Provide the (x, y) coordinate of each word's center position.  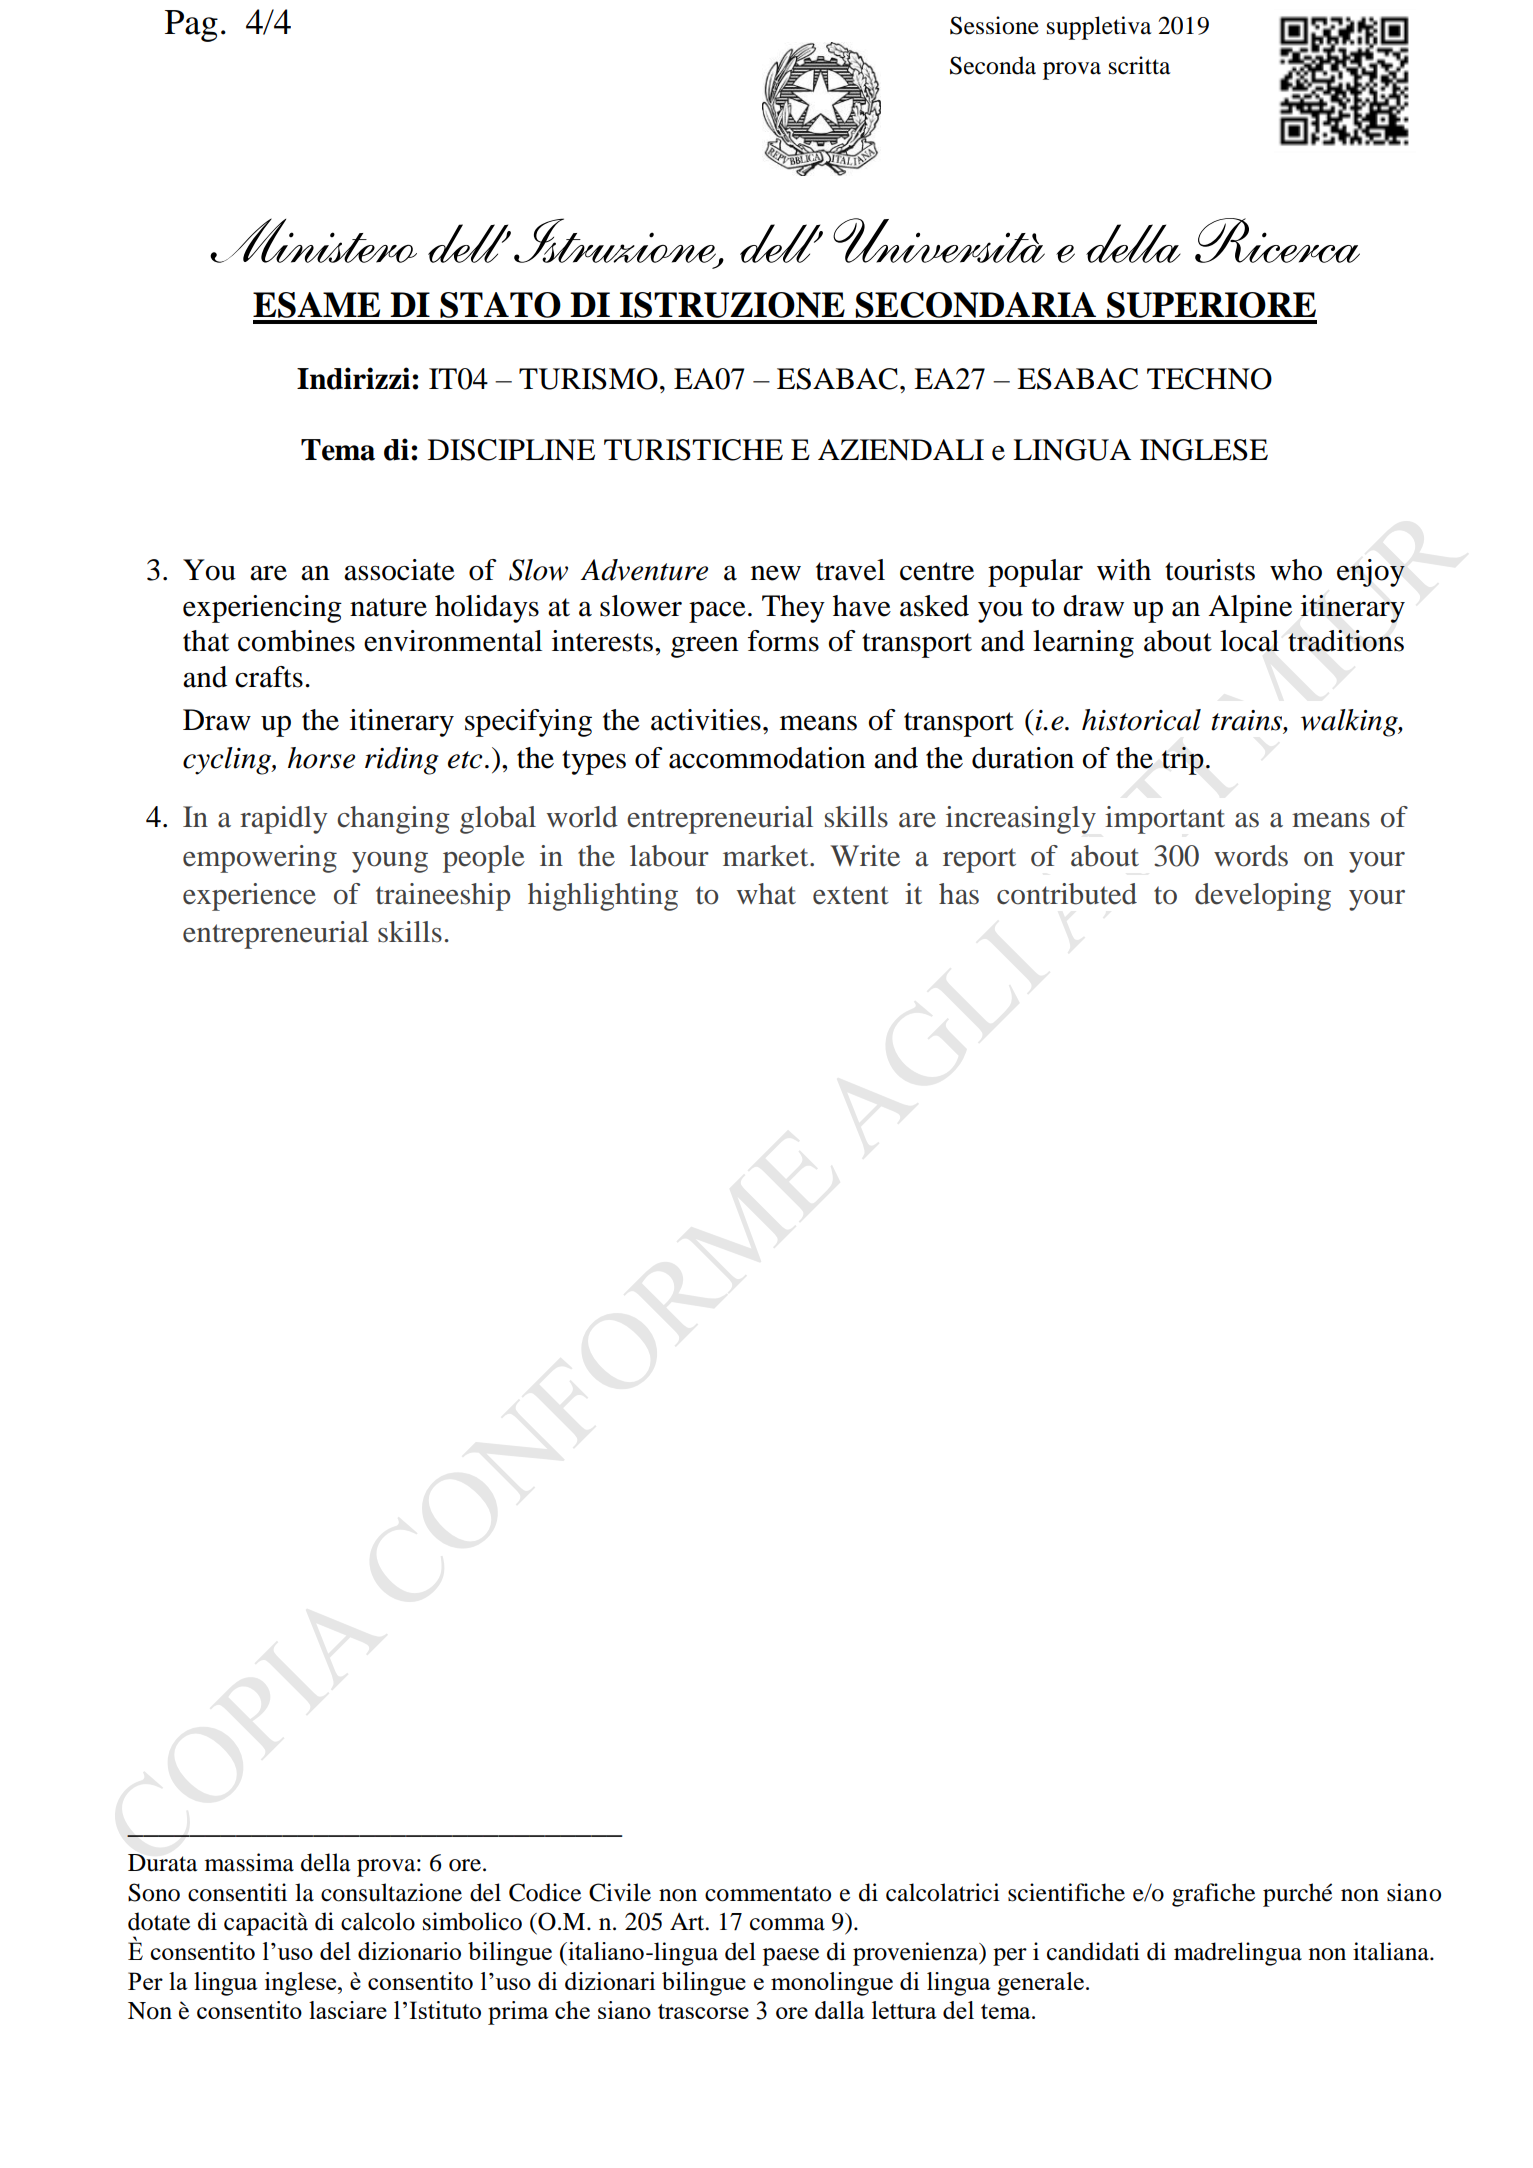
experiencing (262, 609)
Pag (191, 26)
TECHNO (1209, 379)
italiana (1392, 1951)
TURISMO (588, 379)
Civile (620, 1892)
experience (249, 897)
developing (1263, 897)
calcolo (378, 1921)
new (776, 573)
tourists (1210, 570)
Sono (154, 1892)
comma (787, 1924)
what (766, 894)
